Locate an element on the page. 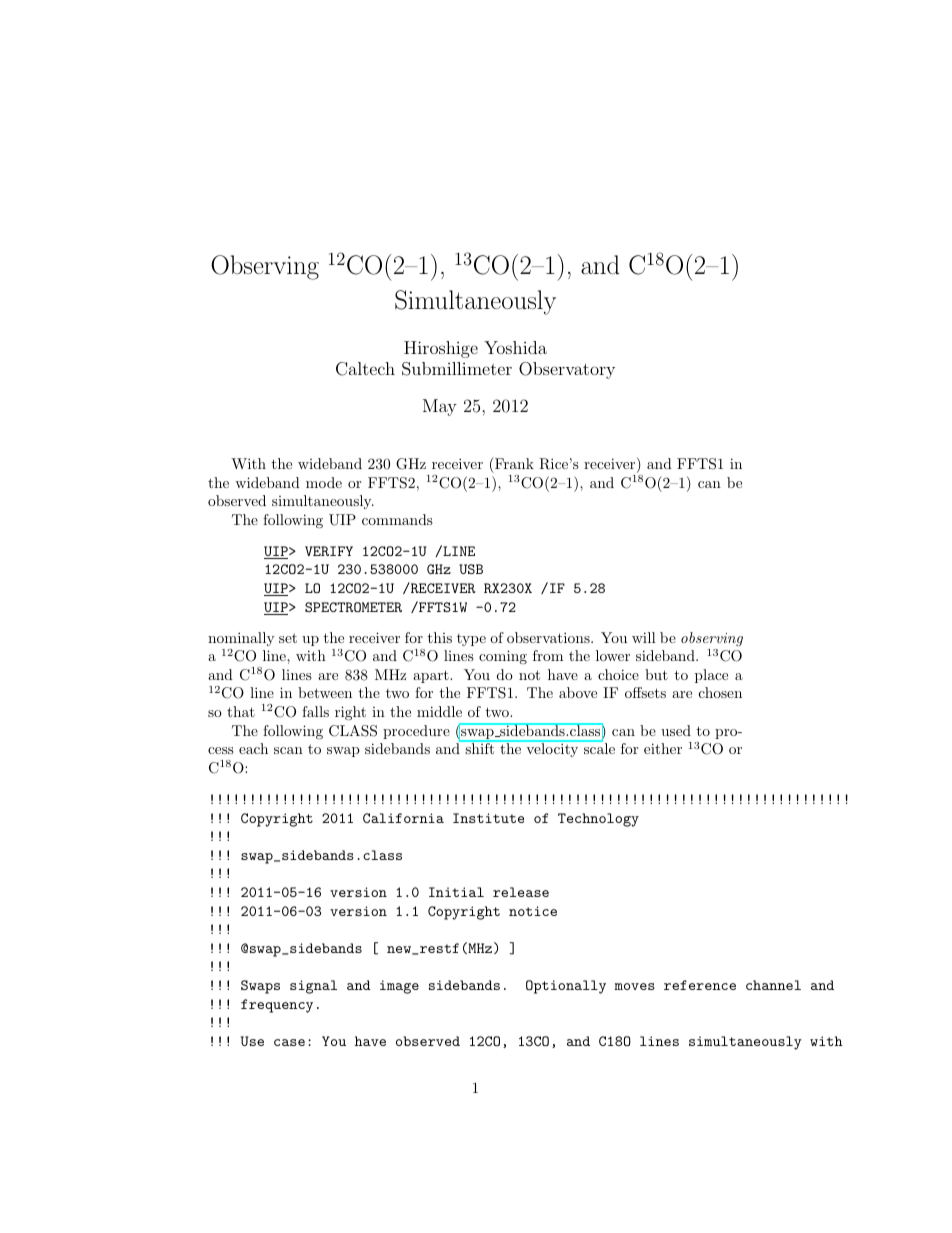 This page has width=952, height=1233. USB is located at coordinates (471, 569).
